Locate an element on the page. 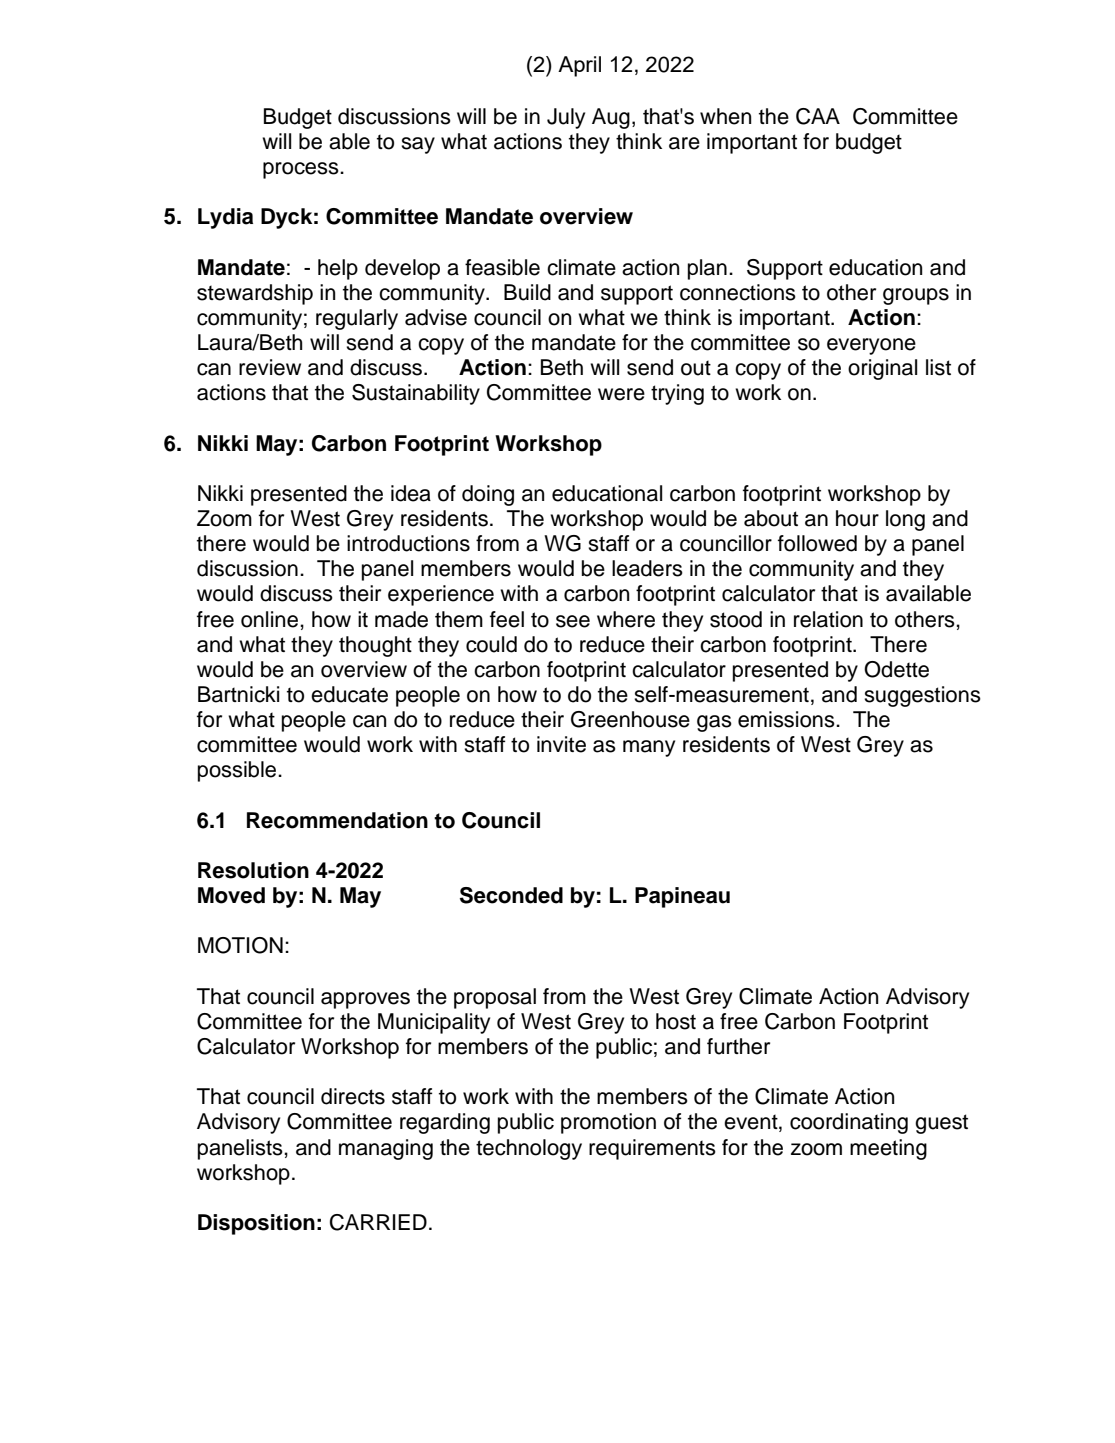 The height and width of the page is (1443, 1115). process is located at coordinates (302, 170).
